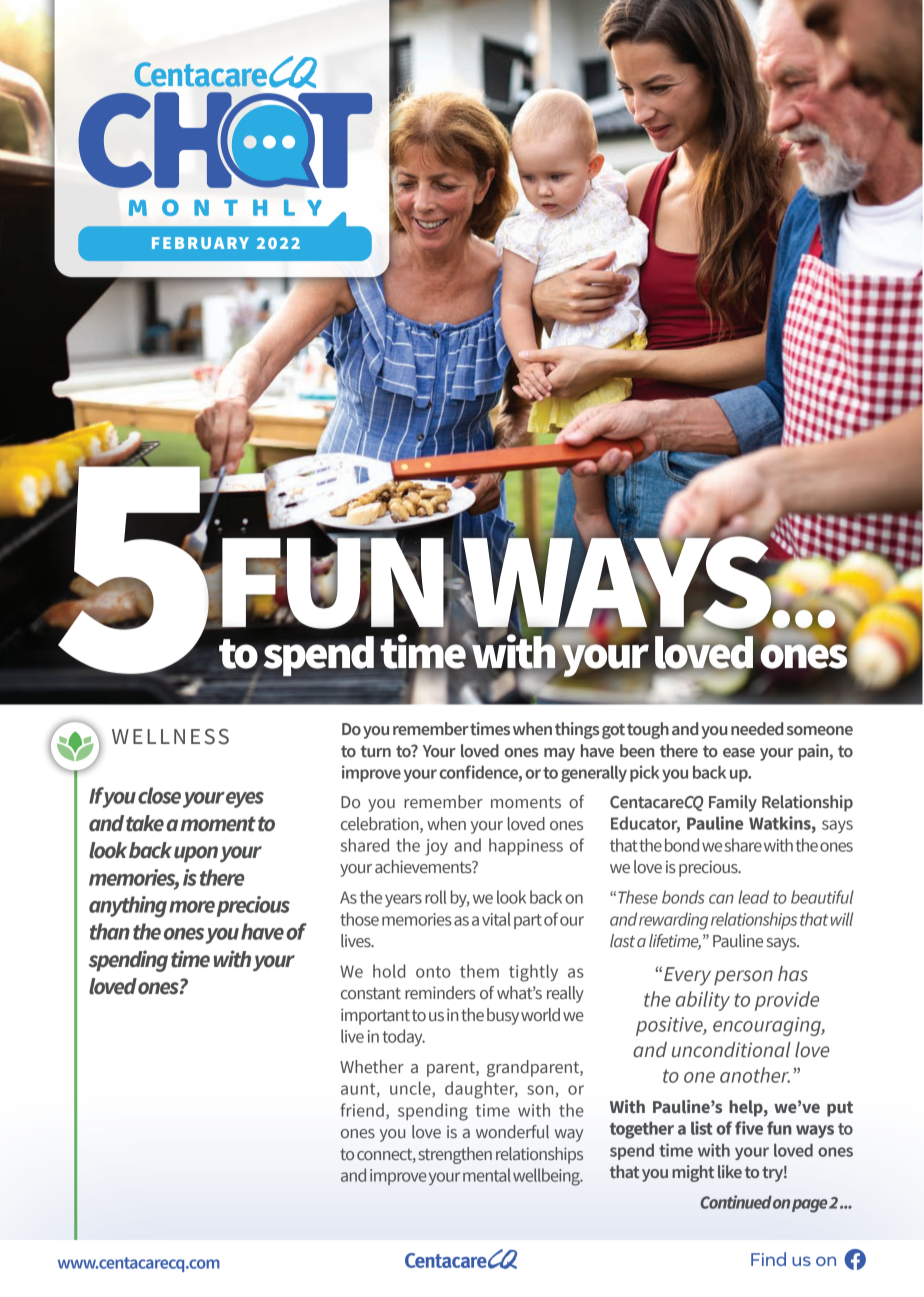 This screenshot has height=1297, width=924. What do you see at coordinates (479, 971) in the screenshot?
I see `them` at bounding box center [479, 971].
